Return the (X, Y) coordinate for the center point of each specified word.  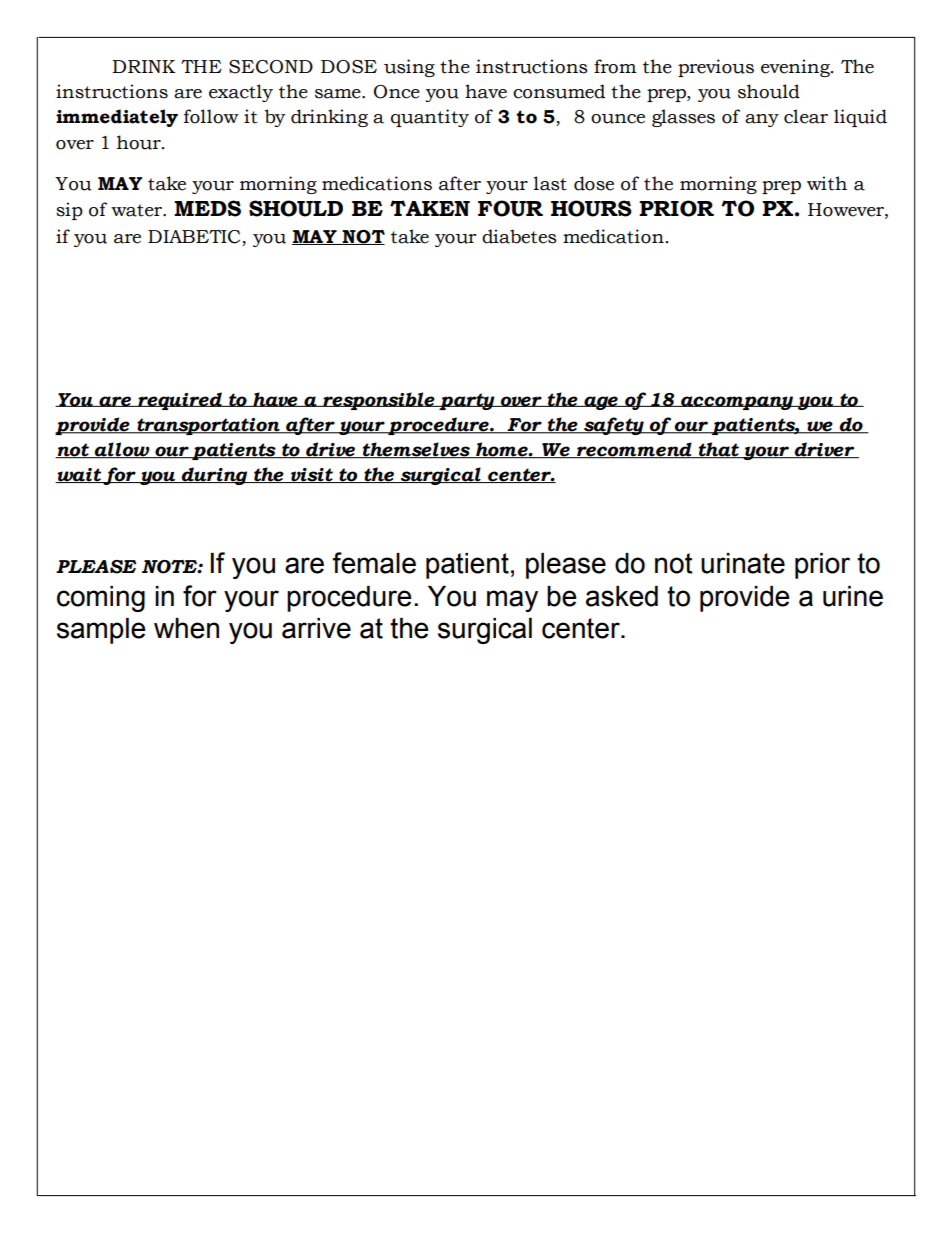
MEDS (207, 208)
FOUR (510, 208)
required (180, 401)
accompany (737, 403)
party (467, 401)
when (186, 628)
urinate (743, 563)
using (409, 68)
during (215, 476)
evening (796, 68)
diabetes (519, 236)
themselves (416, 450)
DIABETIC (195, 238)
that (718, 450)
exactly (241, 93)
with (827, 183)
